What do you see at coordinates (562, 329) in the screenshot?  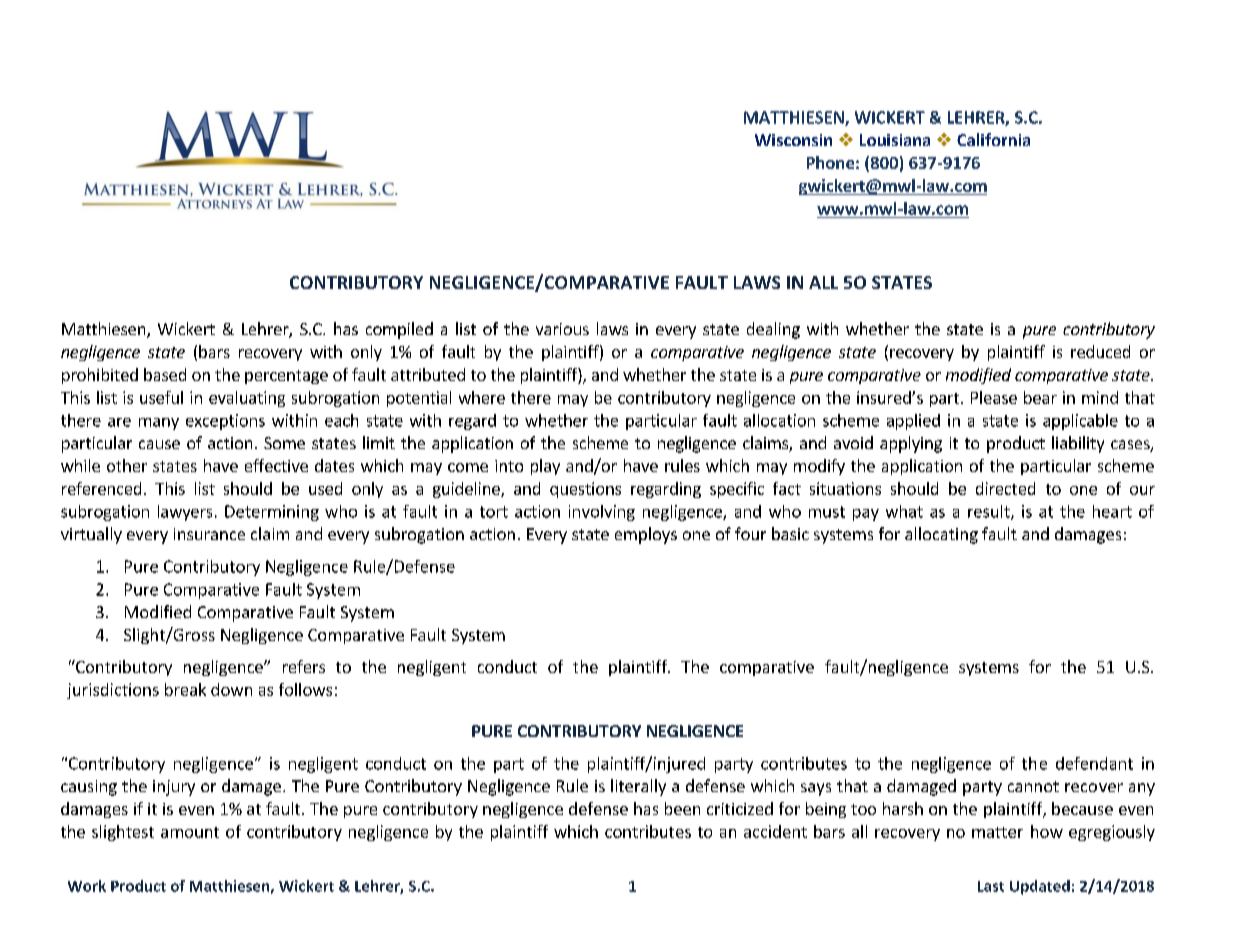 I see `various` at bounding box center [562, 329].
